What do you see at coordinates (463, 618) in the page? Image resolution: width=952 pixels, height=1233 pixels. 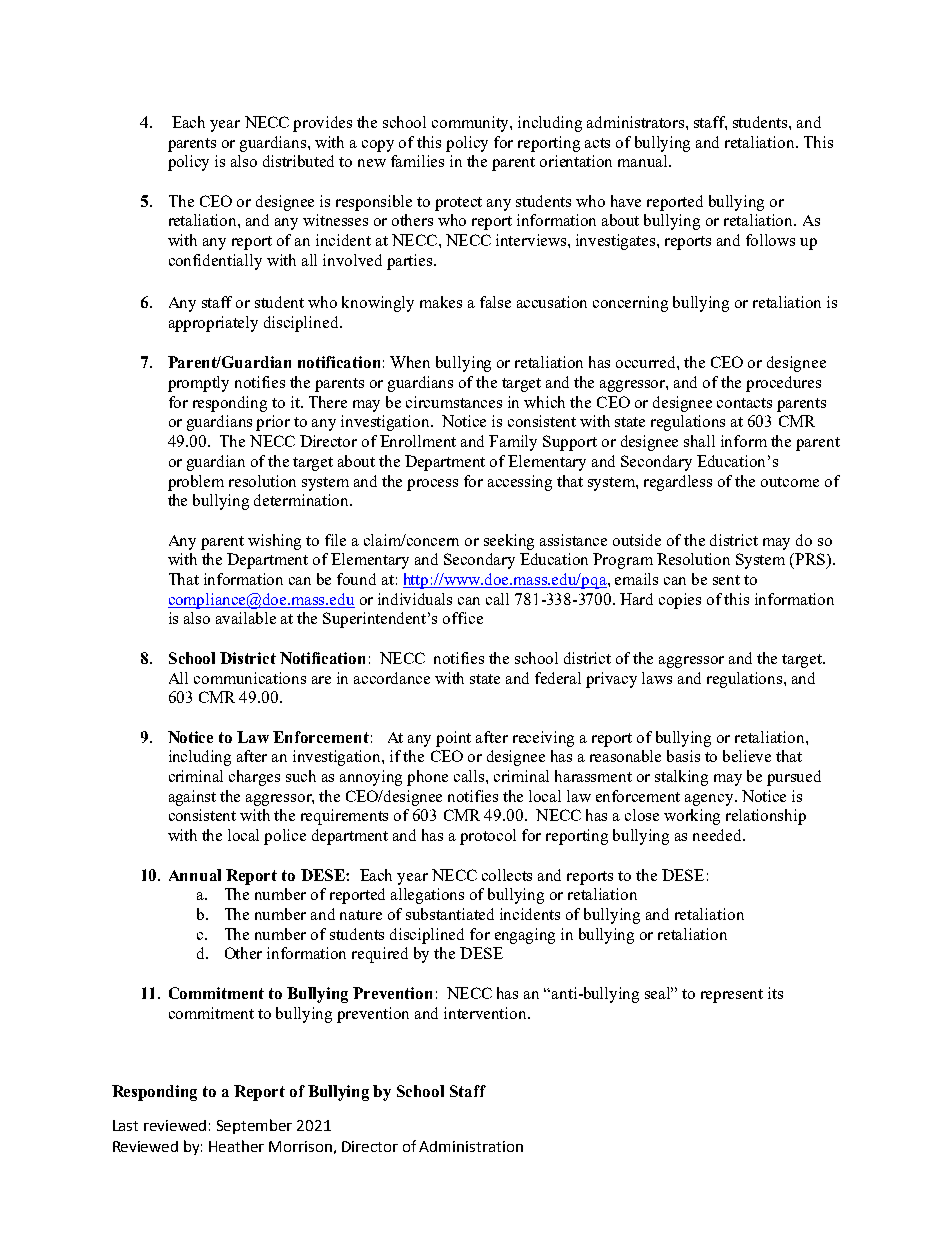 I see `office` at bounding box center [463, 618].
